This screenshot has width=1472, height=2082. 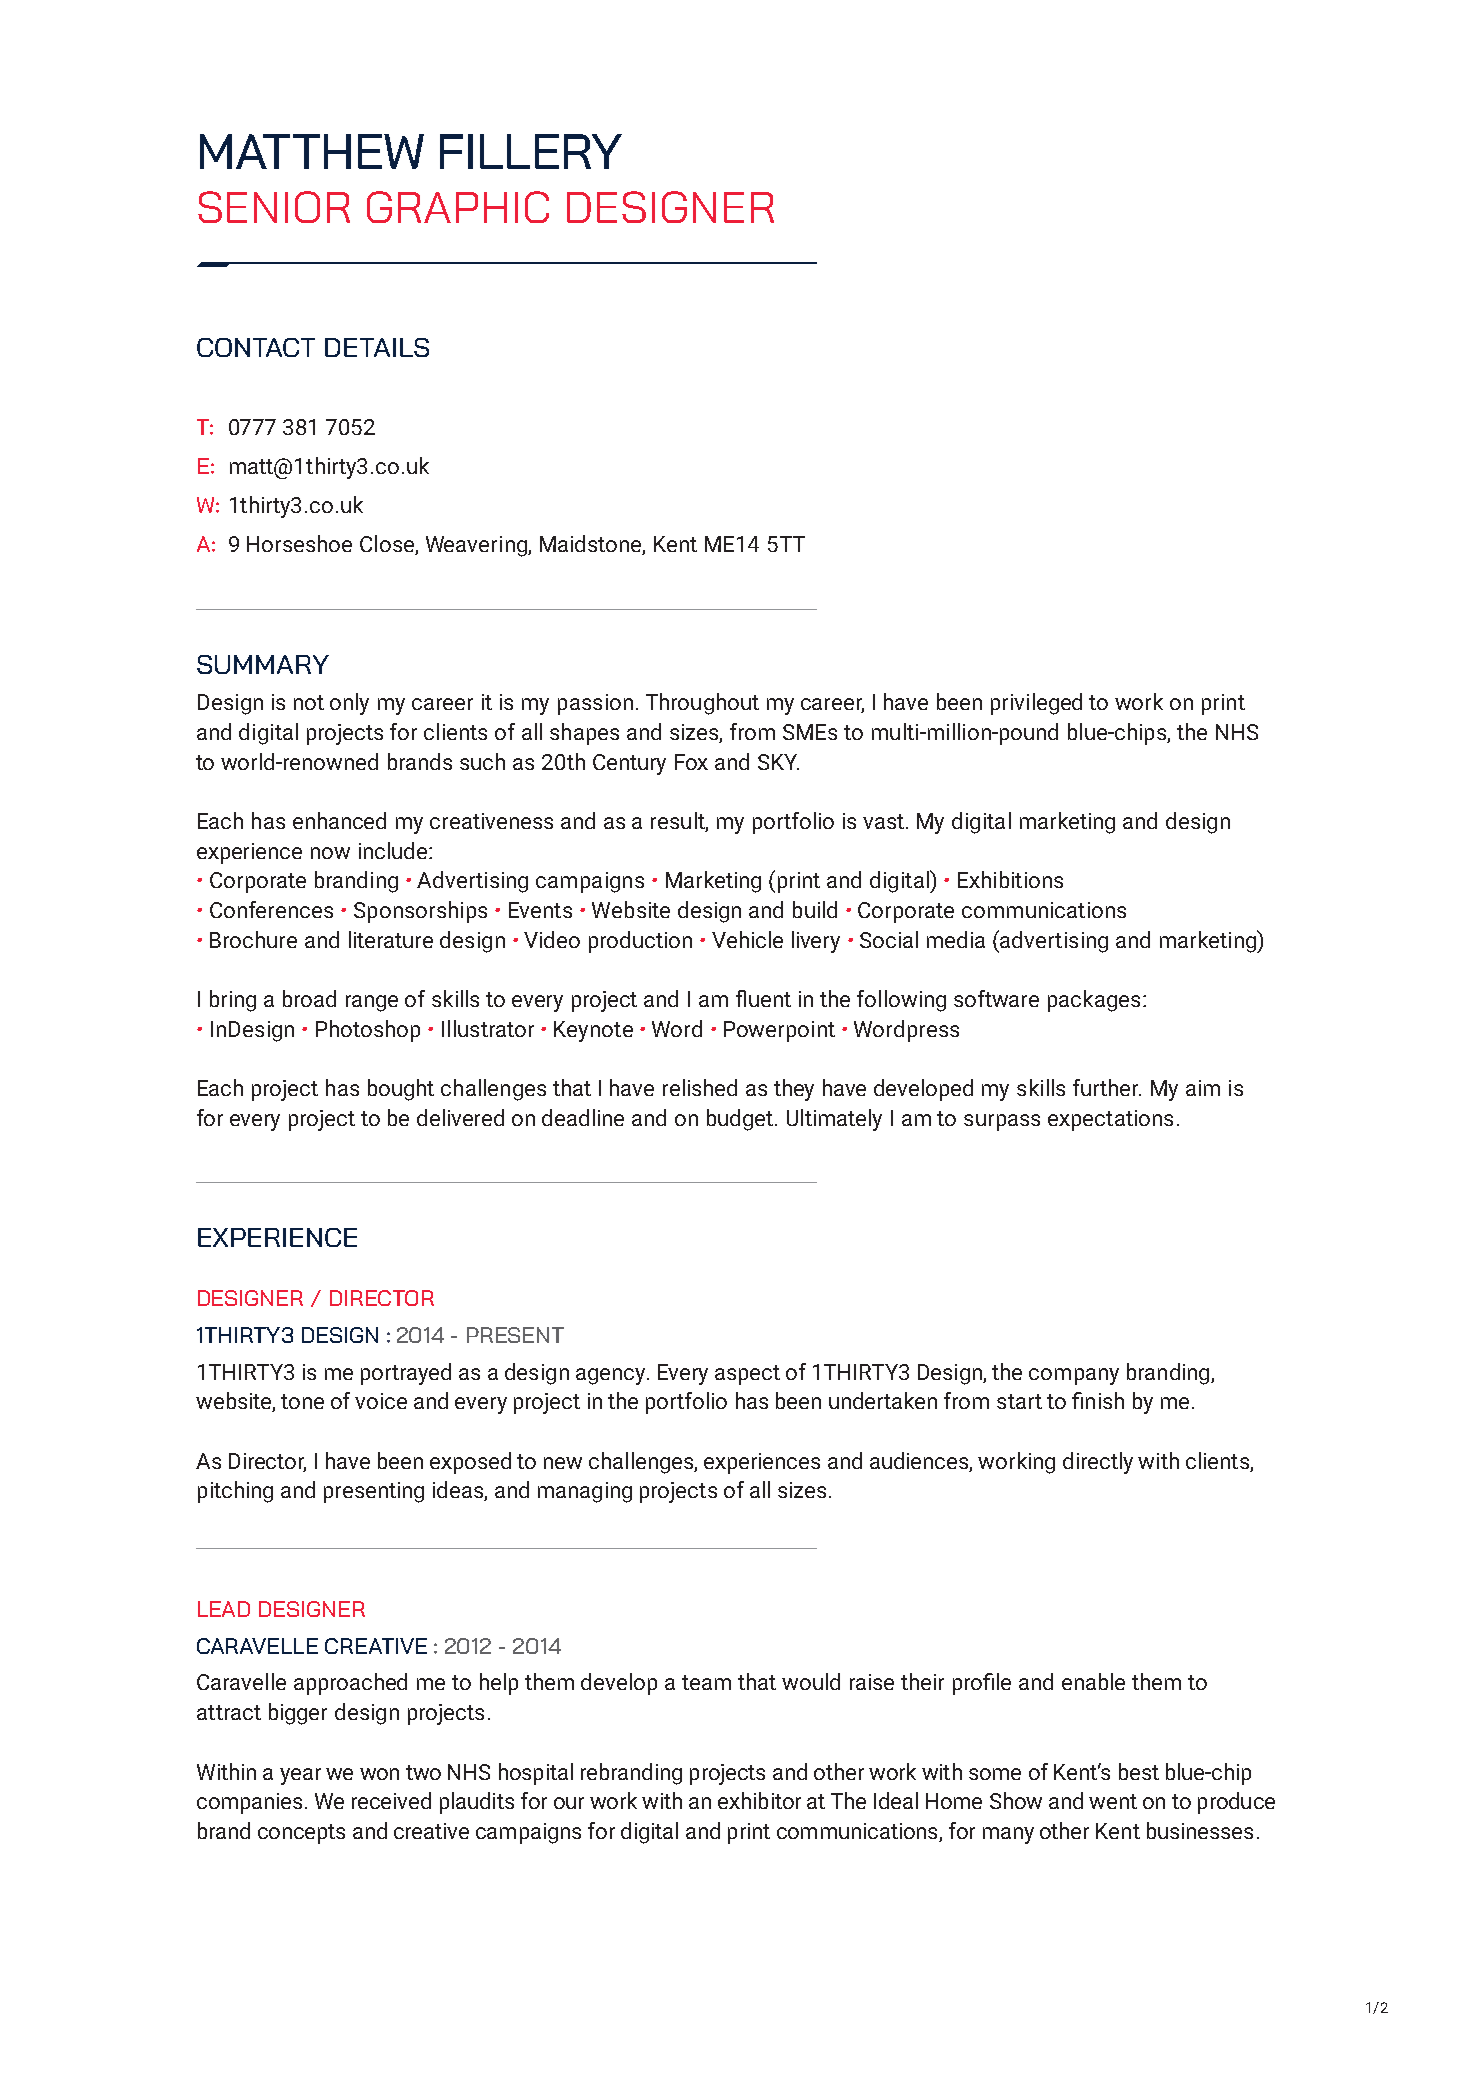 What do you see at coordinates (1094, 1001) in the screenshot?
I see `packages` at bounding box center [1094, 1001].
